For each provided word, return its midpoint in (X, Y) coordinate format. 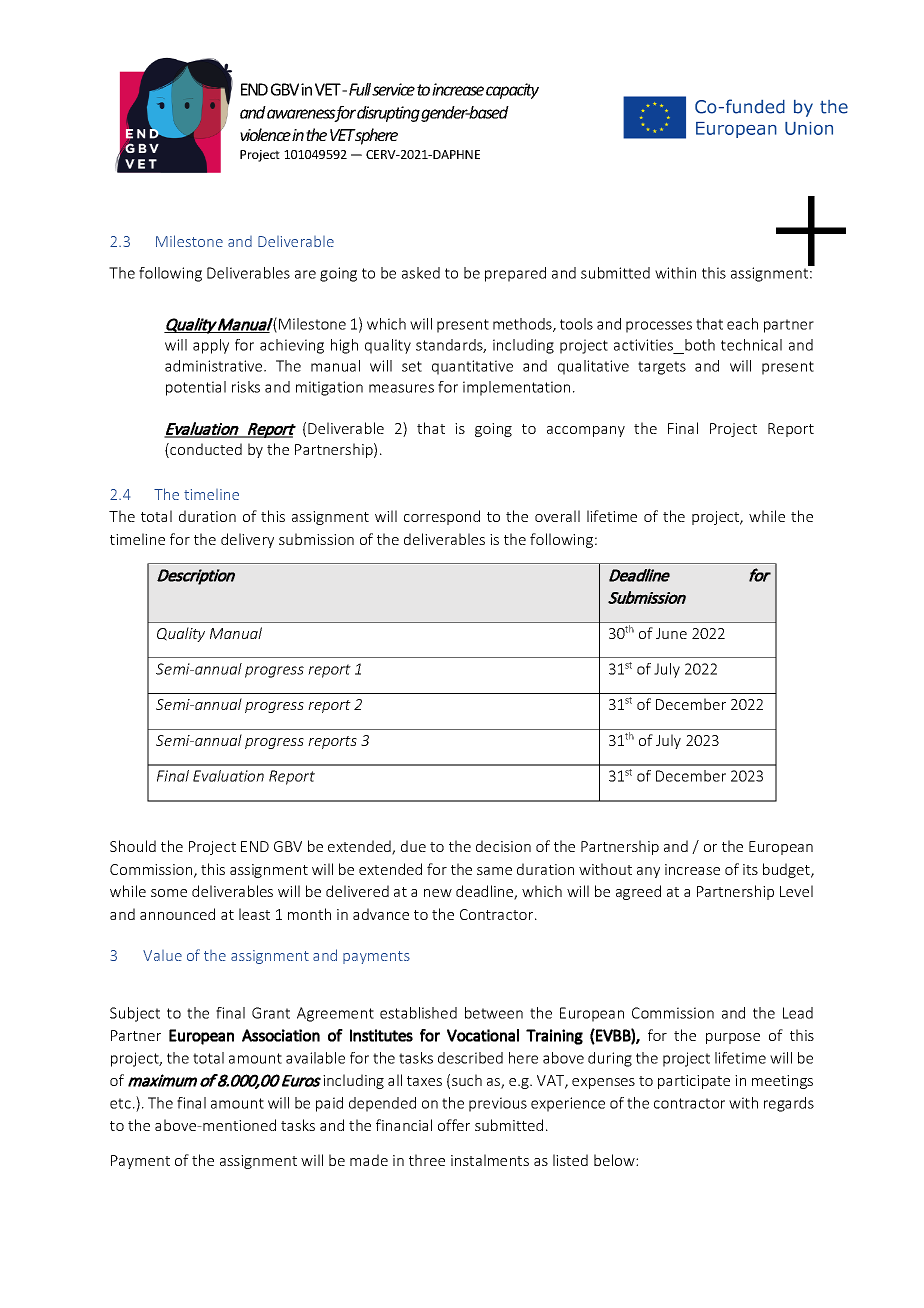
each (742, 324)
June (671, 633)
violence (265, 134)
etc (120, 1103)
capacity (512, 91)
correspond (442, 517)
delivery (247, 540)
